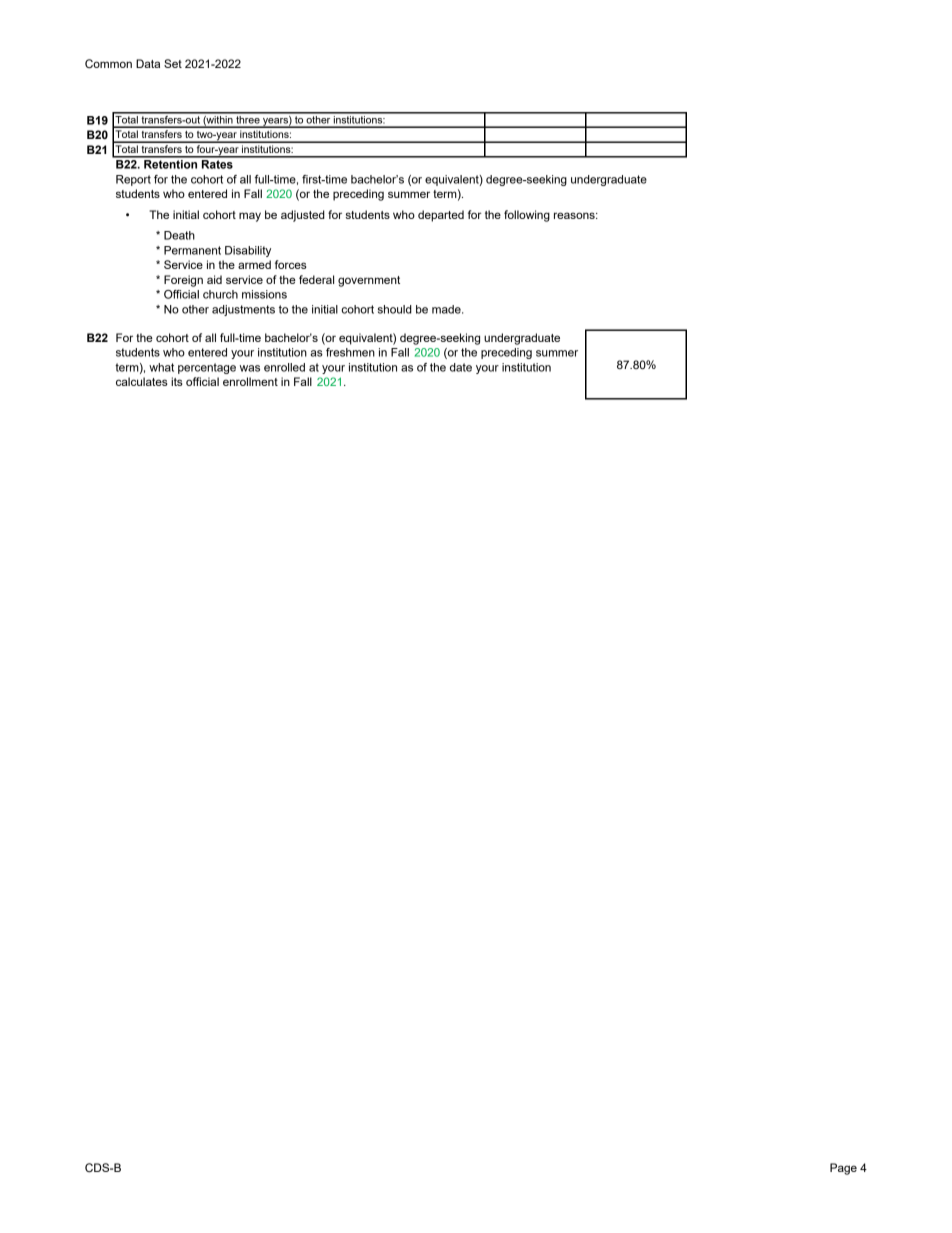 The height and width of the screenshot is (1233, 952). What do you see at coordinates (441, 216) in the screenshot?
I see `departed` at bounding box center [441, 216].
